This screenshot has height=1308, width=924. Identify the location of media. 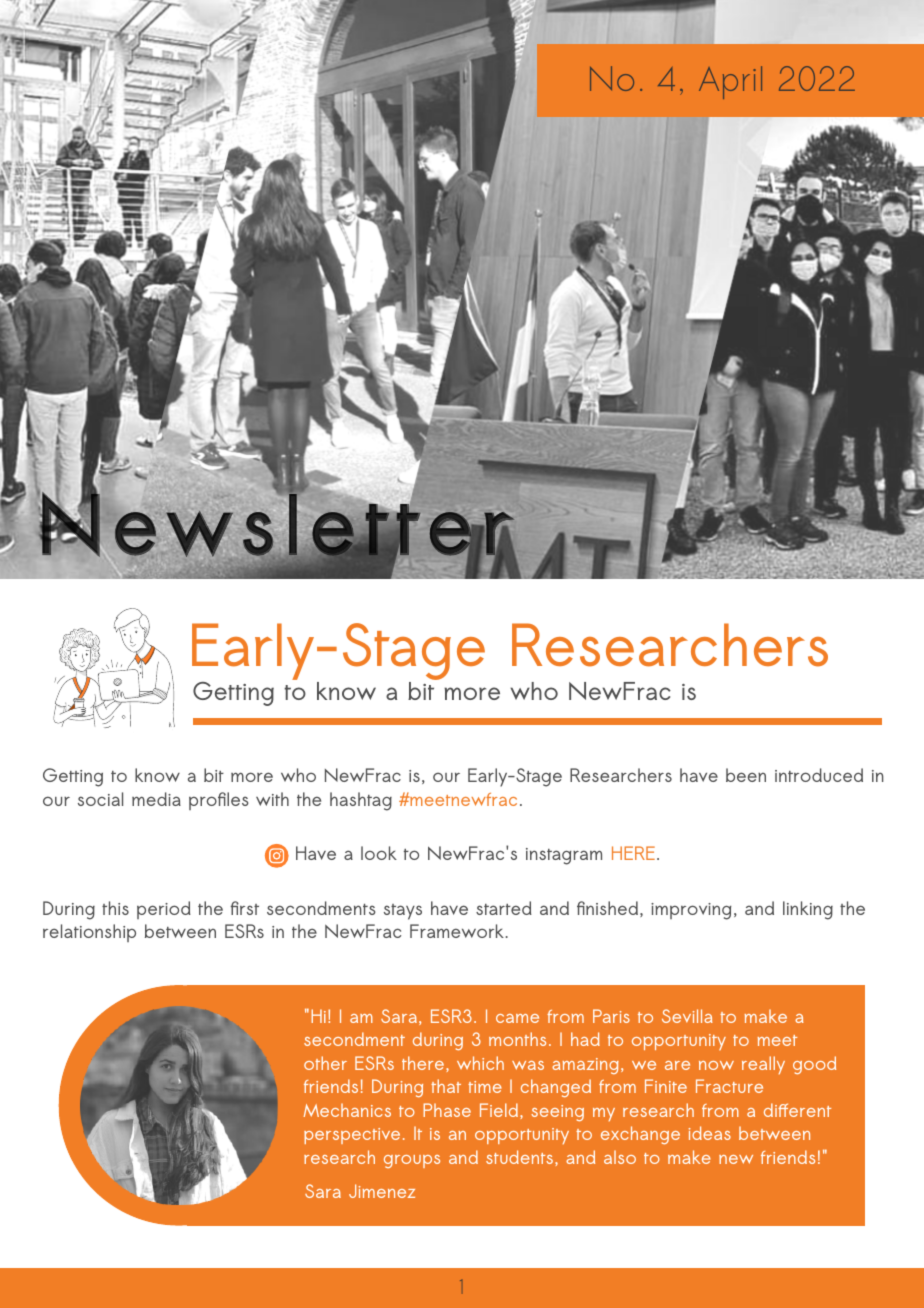
(156, 799).
